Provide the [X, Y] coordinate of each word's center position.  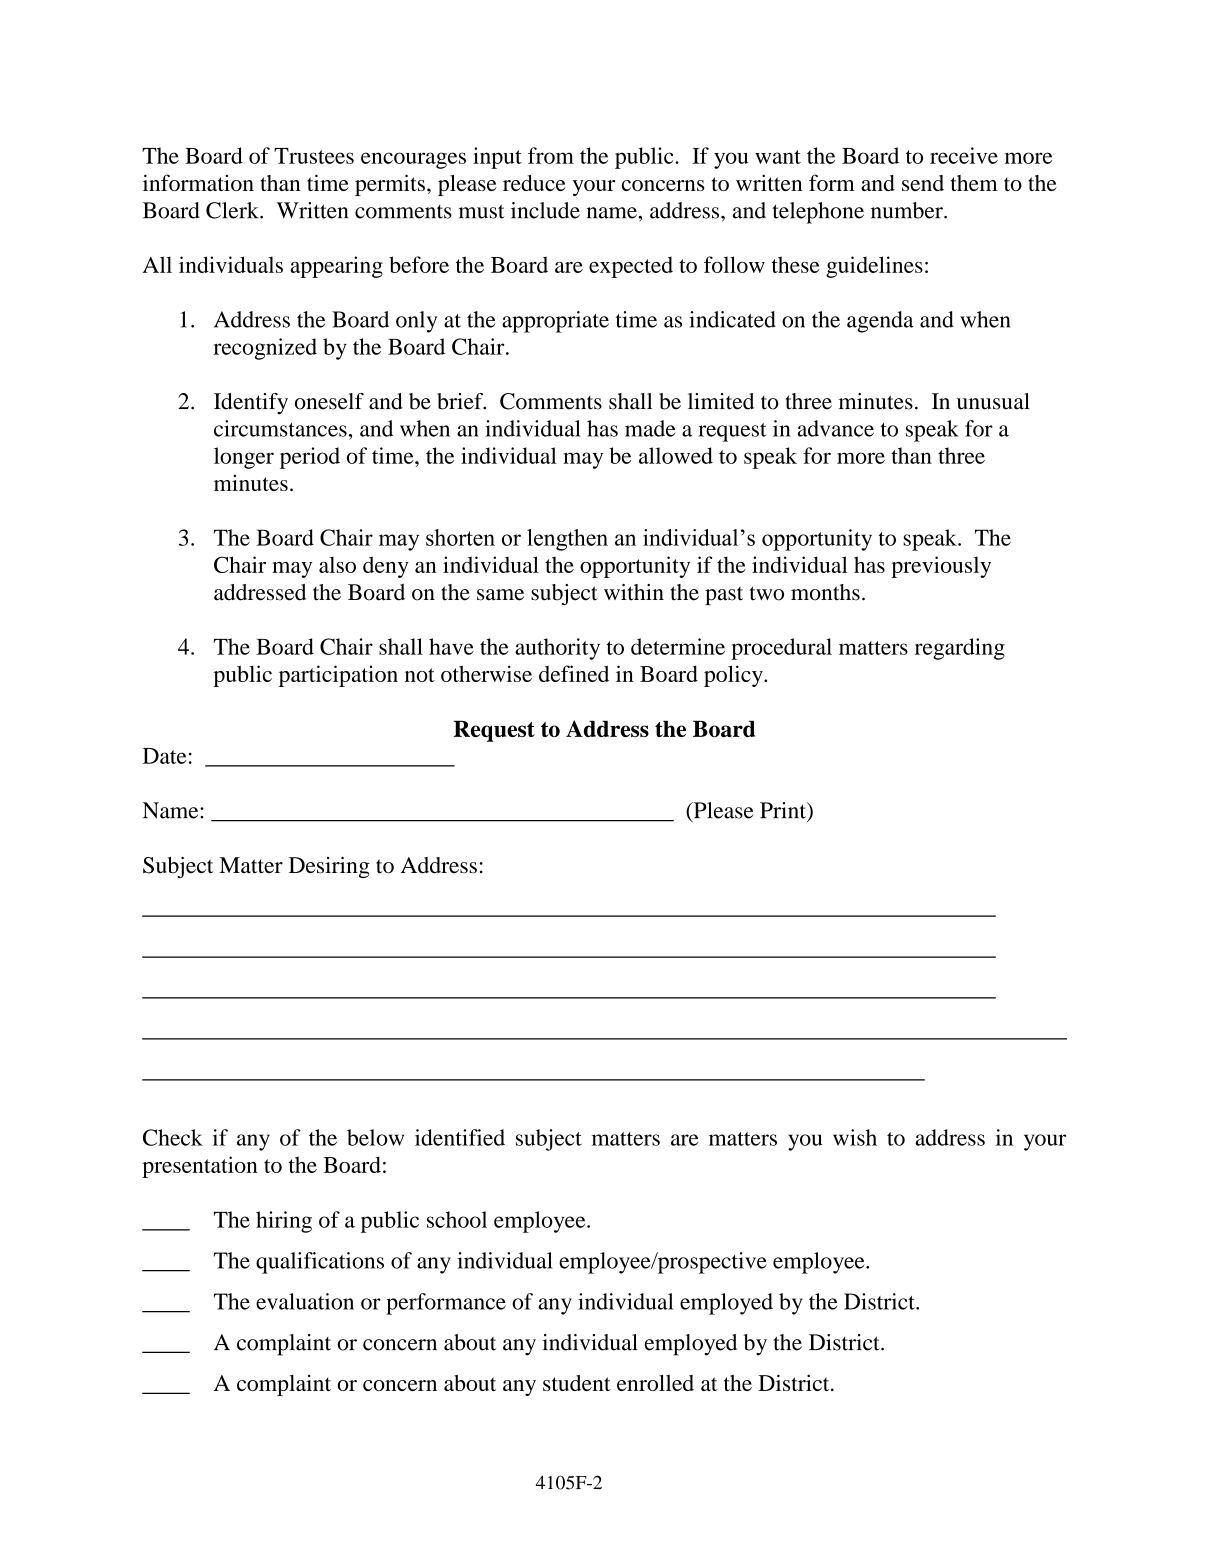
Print [784, 810]
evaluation [305, 1301]
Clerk [233, 210]
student [577, 1383]
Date [164, 756]
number [908, 210]
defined [574, 673]
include [545, 210]
